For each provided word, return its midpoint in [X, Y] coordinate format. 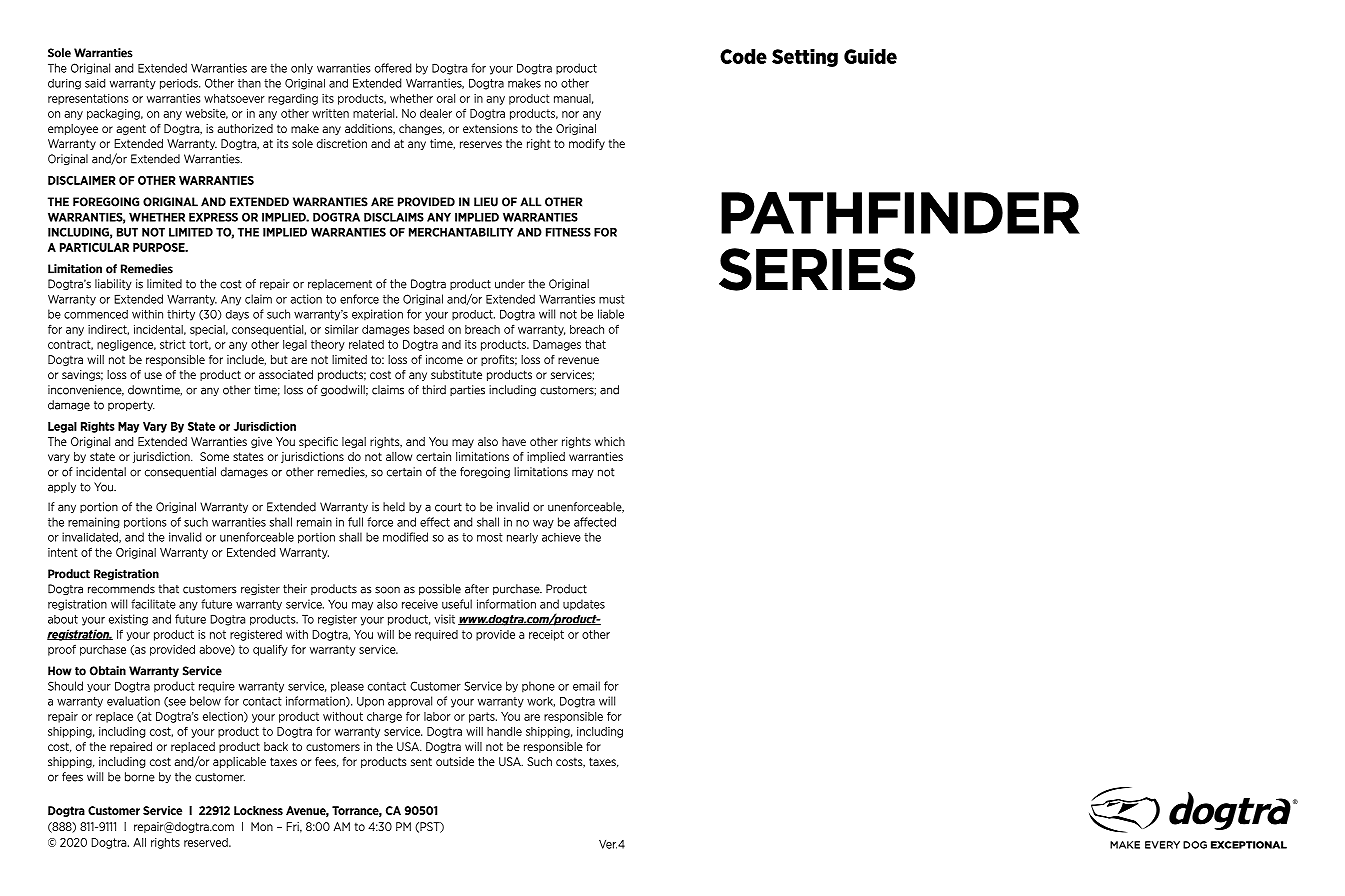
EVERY [1162, 845]
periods [180, 84]
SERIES [817, 269]
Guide [870, 56]
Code [743, 56]
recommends [121, 589]
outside [455, 761]
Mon [262, 826]
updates [584, 605]
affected [595, 522]
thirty [181, 315]
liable [611, 314]
